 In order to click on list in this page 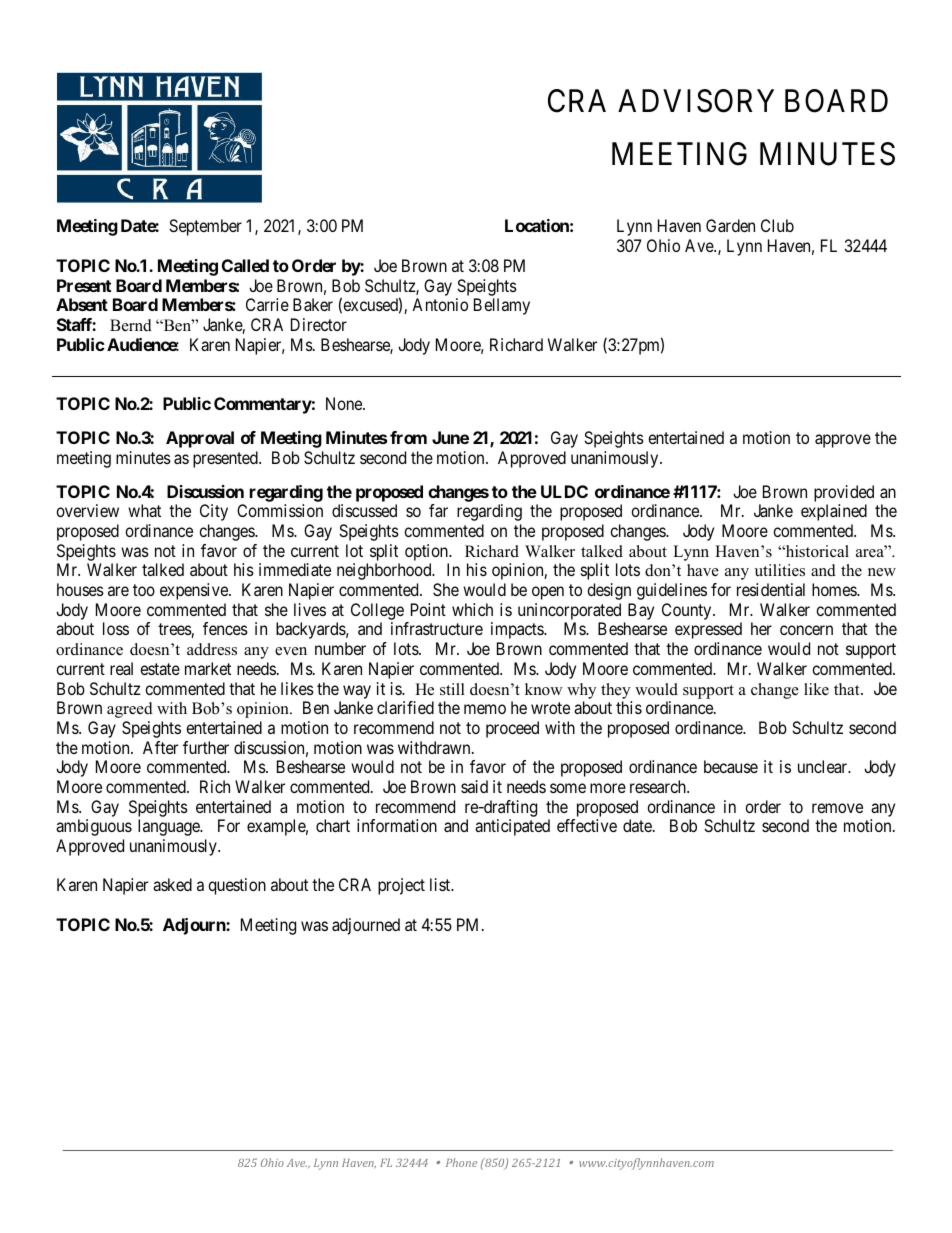, I will do `click(441, 884)`.
